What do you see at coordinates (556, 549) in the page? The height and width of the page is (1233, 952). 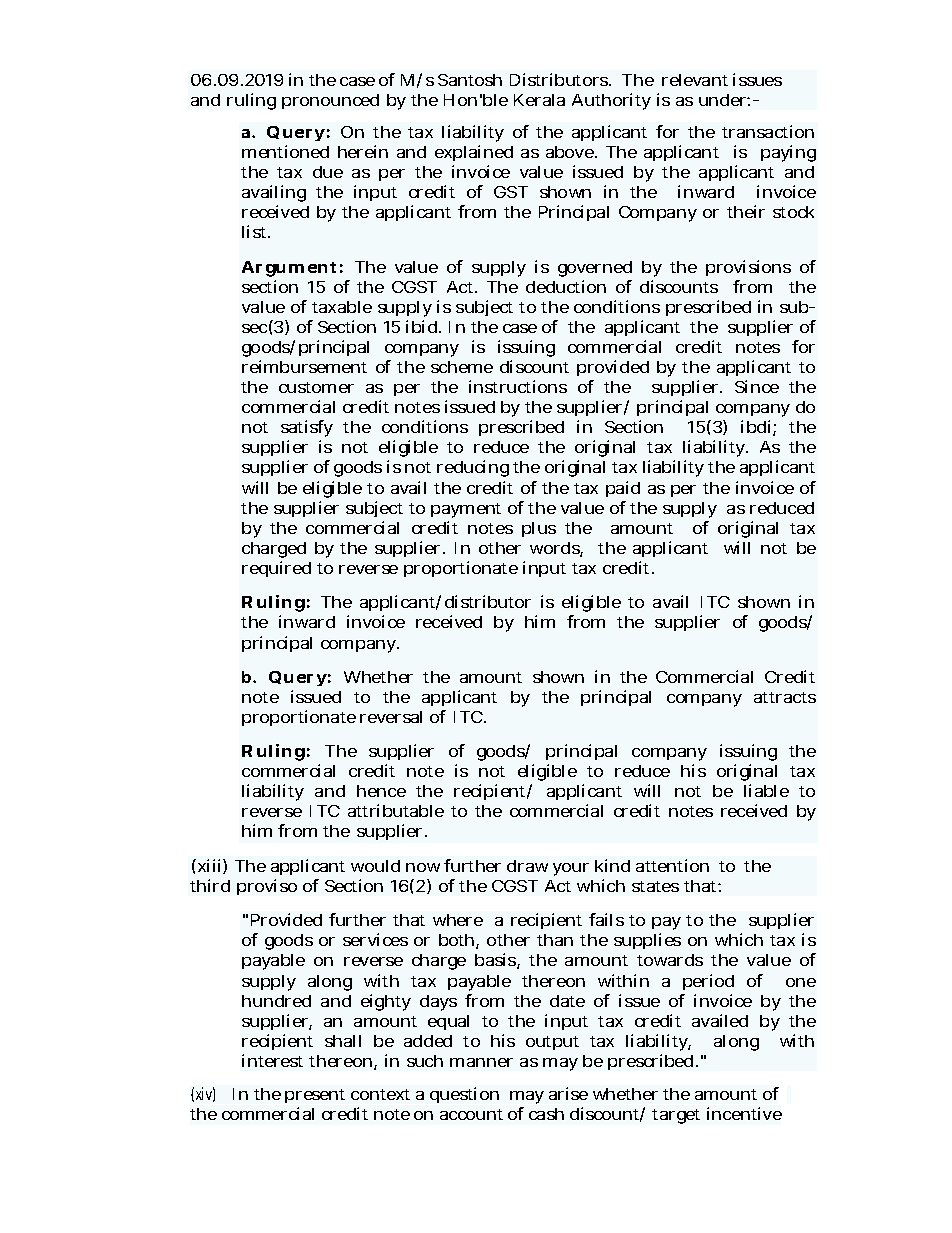 I see `words` at bounding box center [556, 549].
